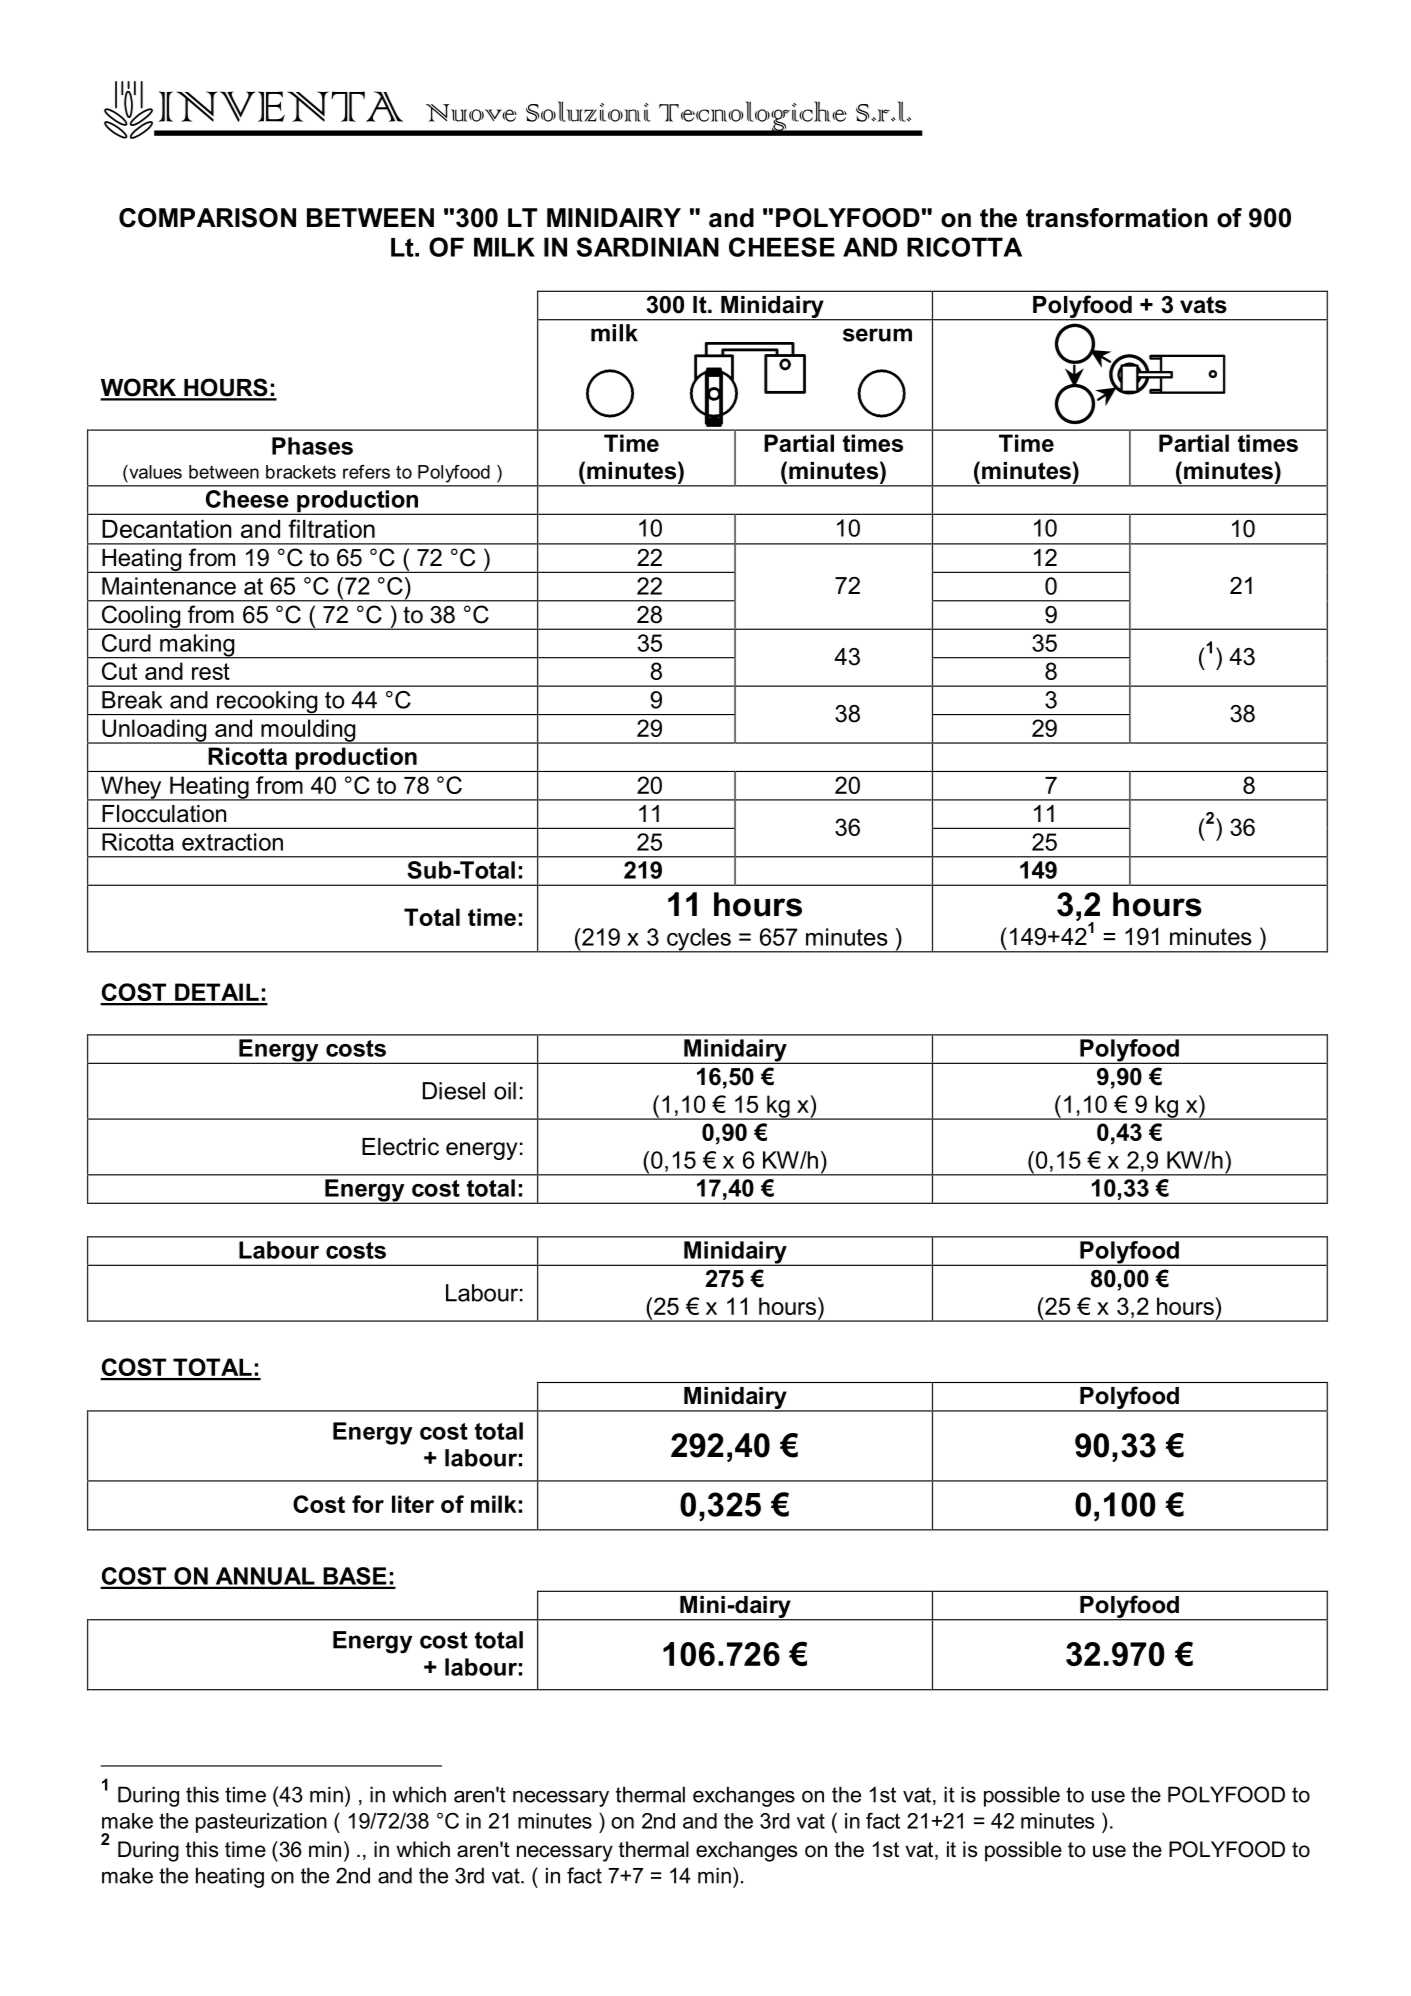  What do you see at coordinates (505, 1091) in the page?
I see `oil` at bounding box center [505, 1091].
